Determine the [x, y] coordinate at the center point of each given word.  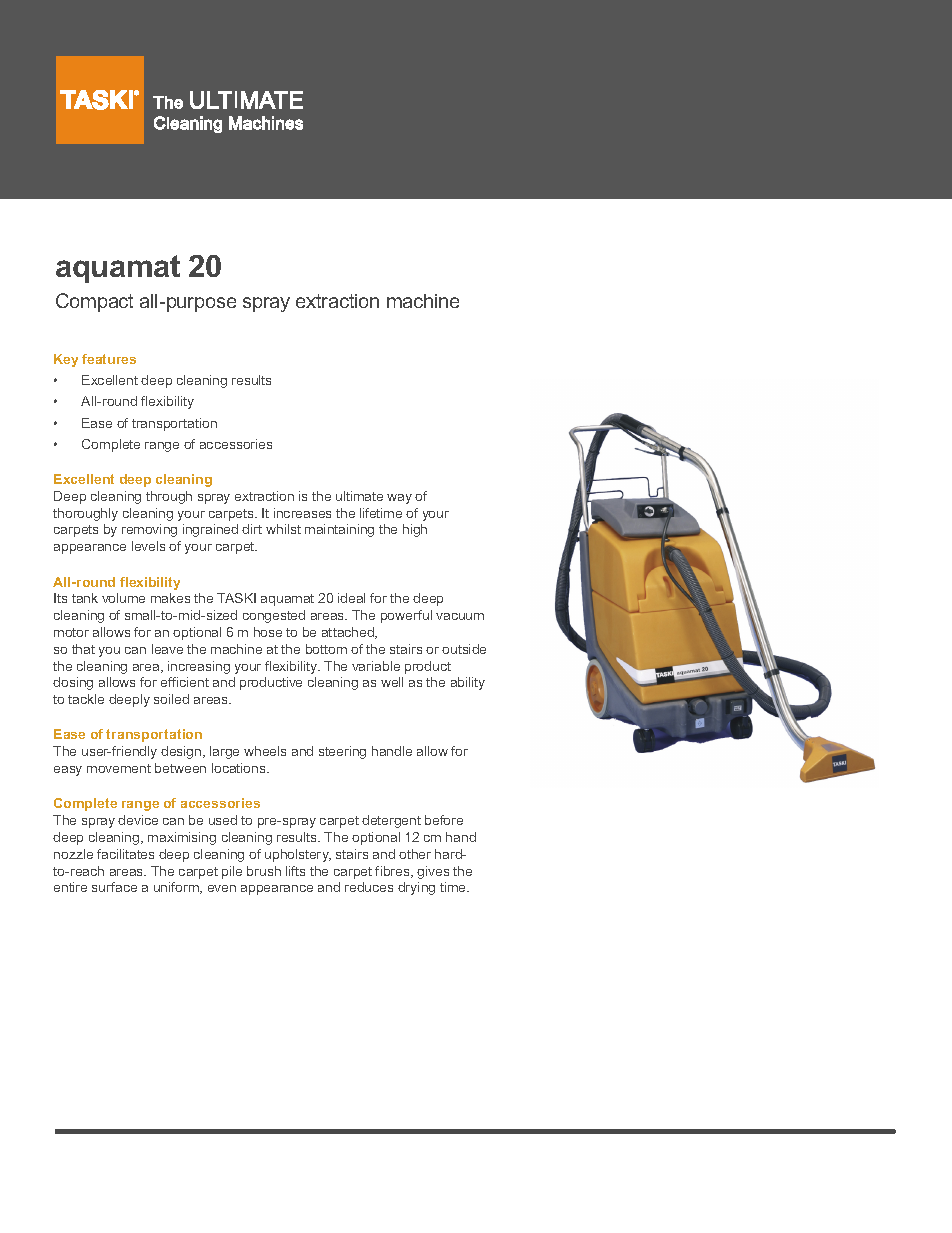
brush [264, 871]
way [399, 499]
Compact [94, 302]
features [109, 359]
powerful [406, 616]
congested [274, 616]
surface [114, 887]
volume [123, 598]
